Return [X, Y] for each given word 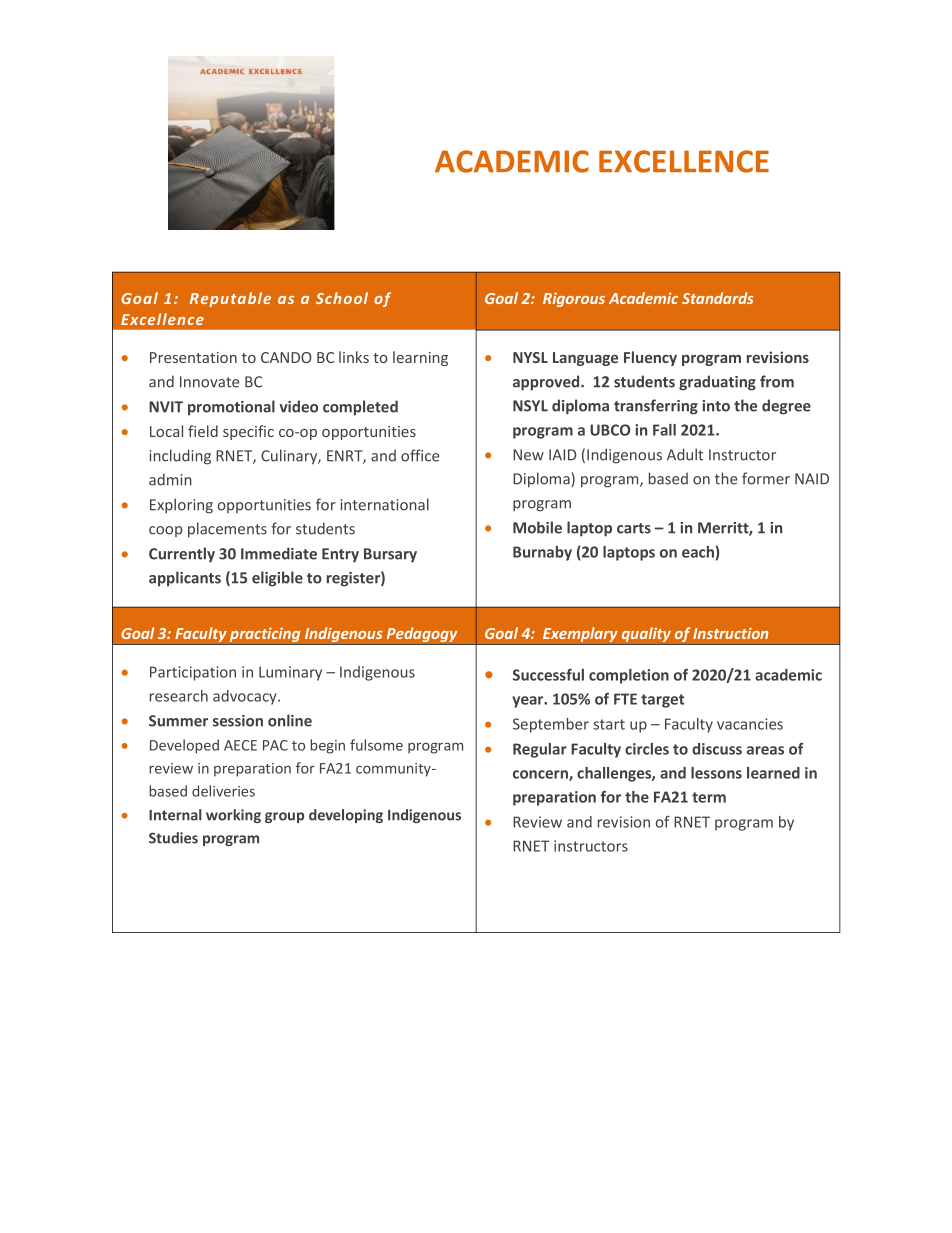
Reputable [230, 299]
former [766, 478]
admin [170, 479]
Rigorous [574, 299]
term [709, 797]
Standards [718, 298]
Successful [548, 675]
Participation [193, 673]
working [233, 816]
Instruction [730, 633]
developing [346, 816]
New [528, 455]
